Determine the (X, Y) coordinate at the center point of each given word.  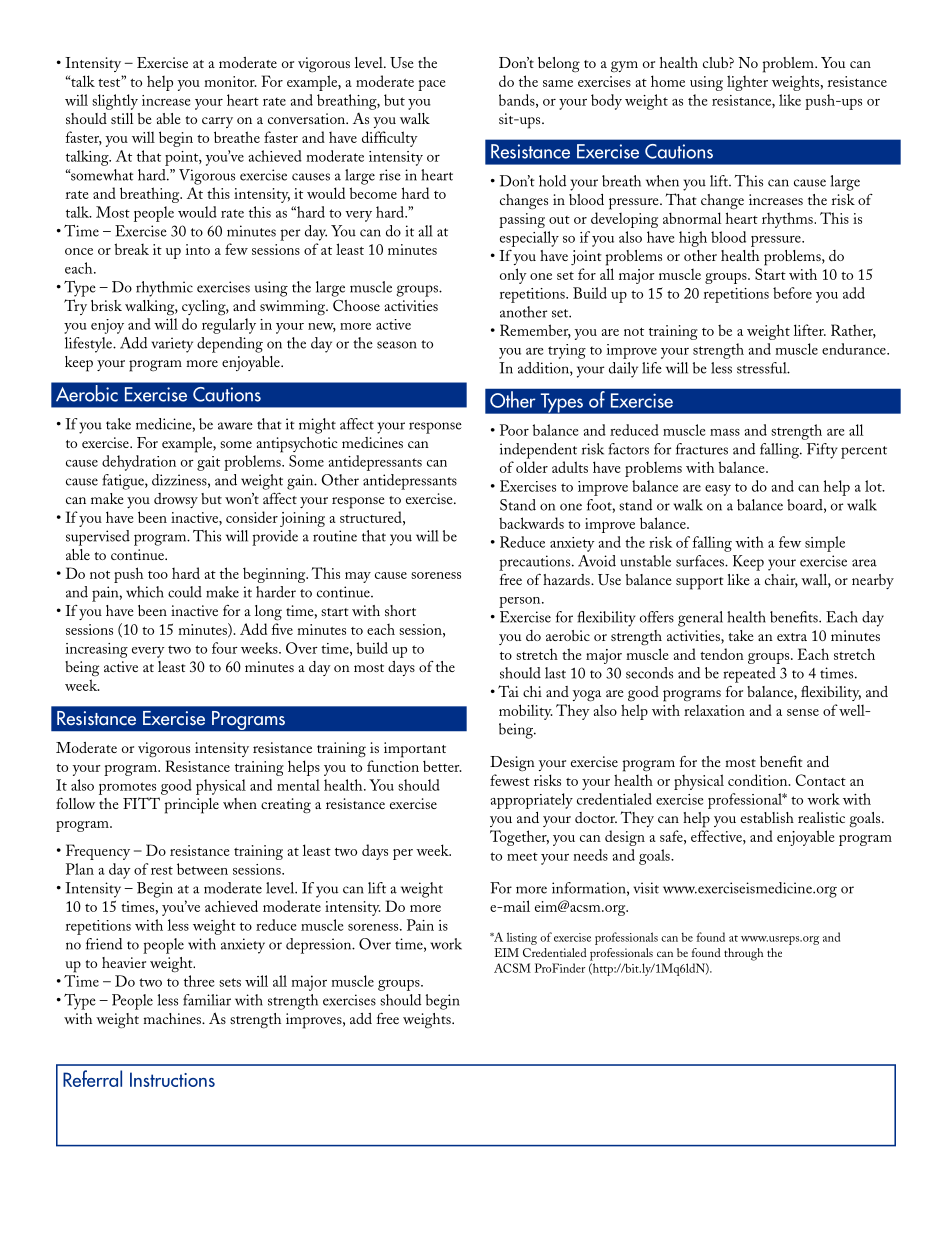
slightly (115, 102)
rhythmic (164, 289)
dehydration (139, 463)
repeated (749, 675)
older (532, 467)
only (513, 276)
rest (162, 870)
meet (522, 857)
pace (432, 85)
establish (767, 817)
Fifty (822, 451)
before (792, 293)
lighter (747, 83)
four (225, 648)
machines (173, 1018)
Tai (508, 691)
